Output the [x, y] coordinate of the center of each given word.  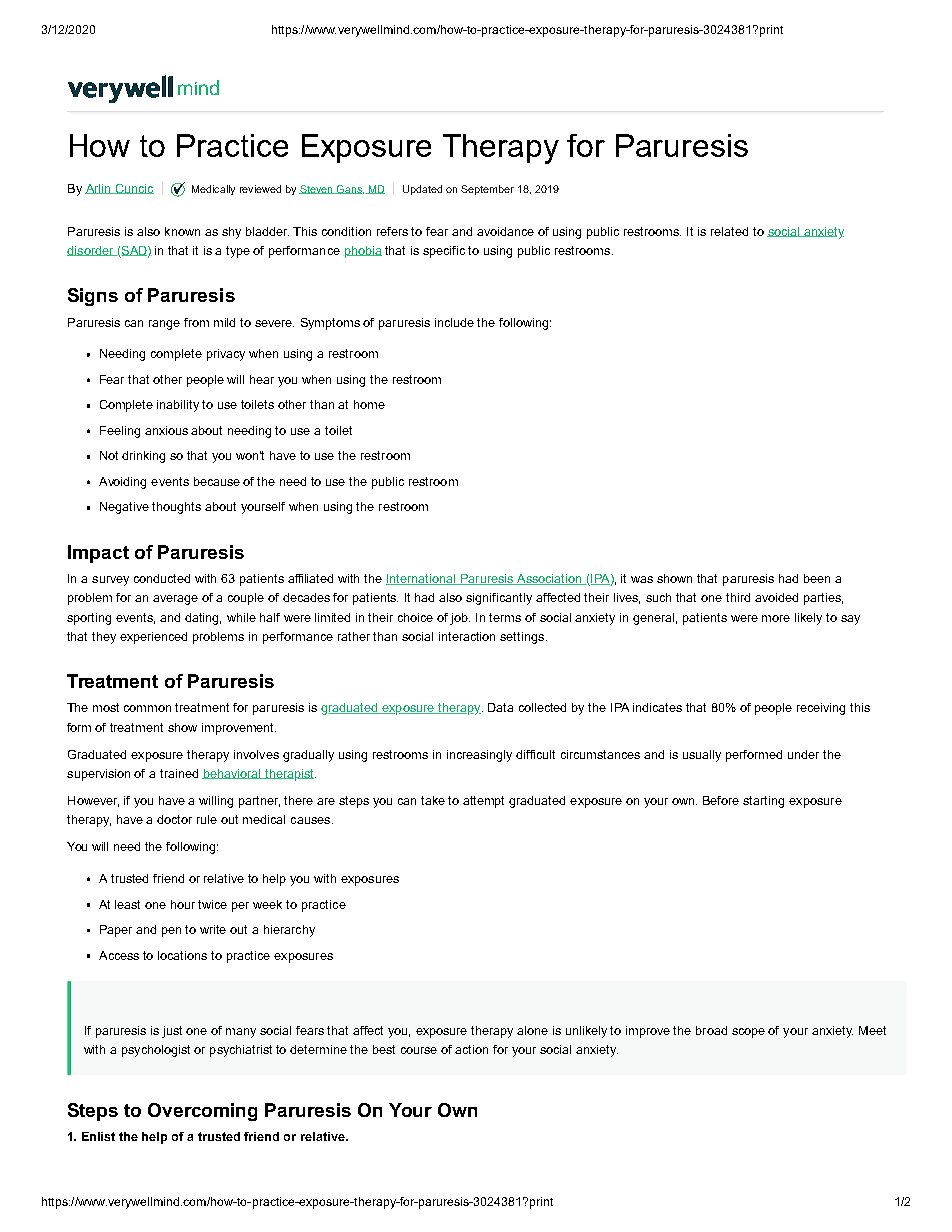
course [419, 1050]
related [729, 231]
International [422, 579]
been [817, 578]
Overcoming [202, 1112]
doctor [174, 819]
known [182, 231]
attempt [483, 802]
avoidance [505, 231]
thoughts [176, 508]
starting [763, 802]
